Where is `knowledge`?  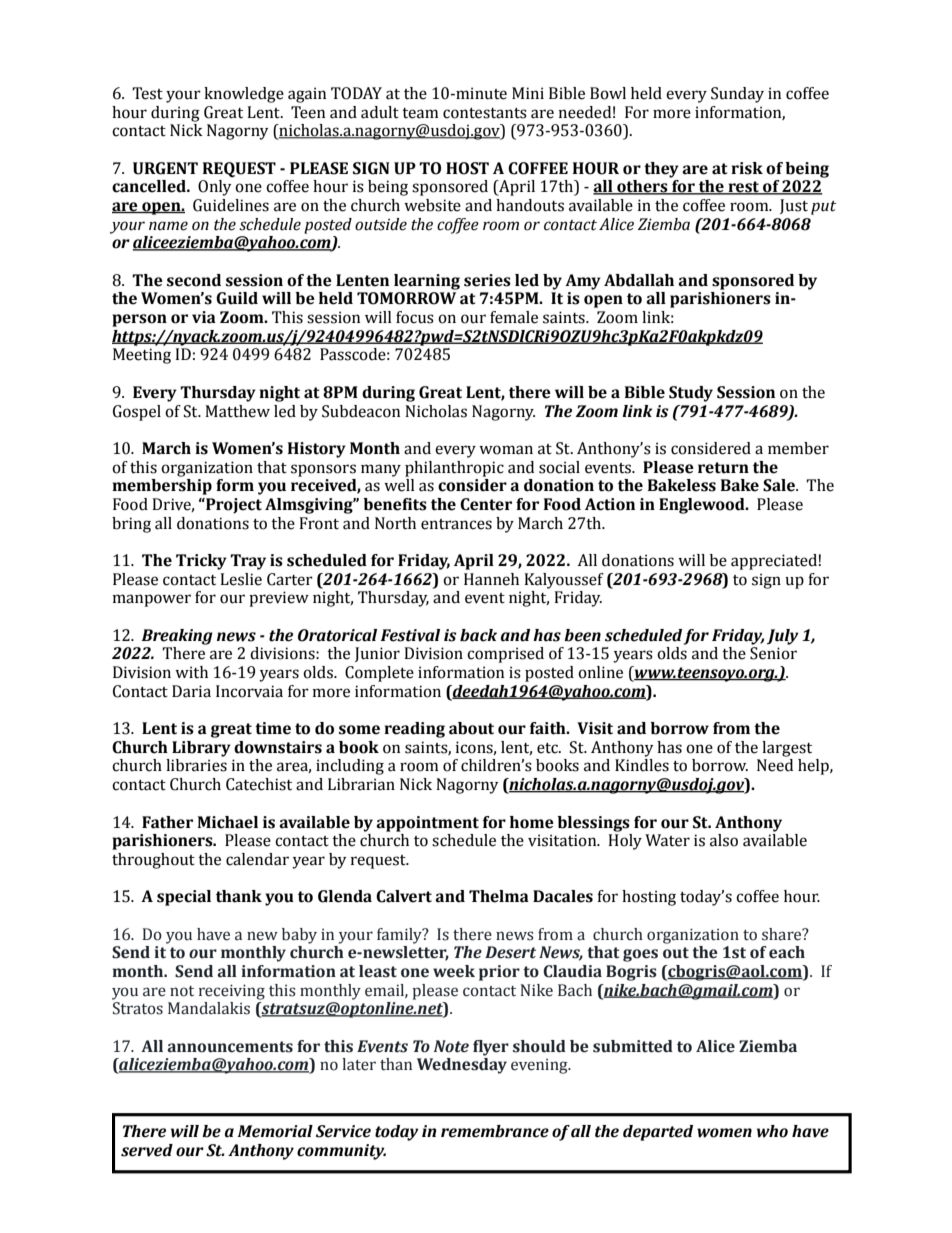 knowledge is located at coordinates (244, 95).
